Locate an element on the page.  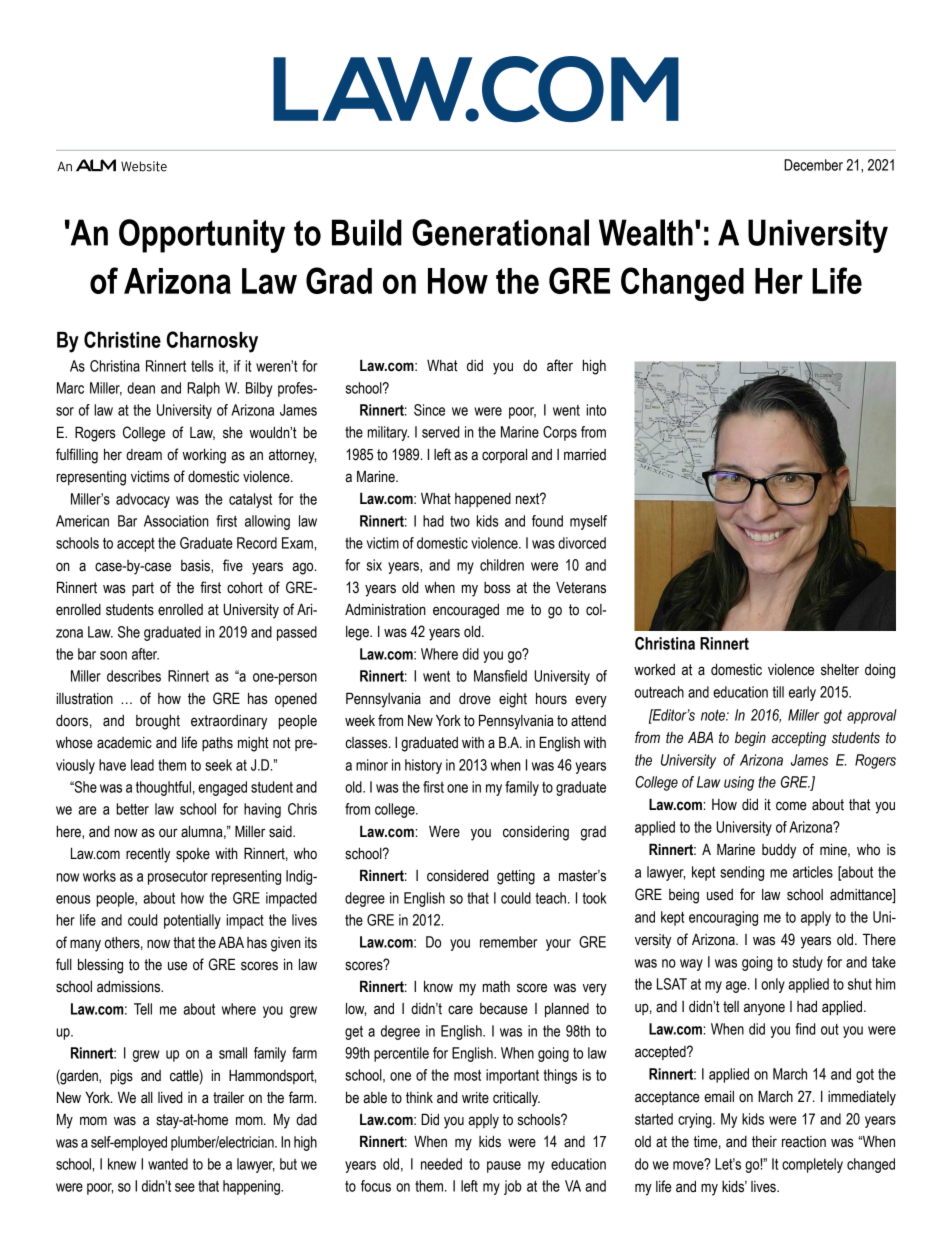
December is located at coordinates (813, 165).
